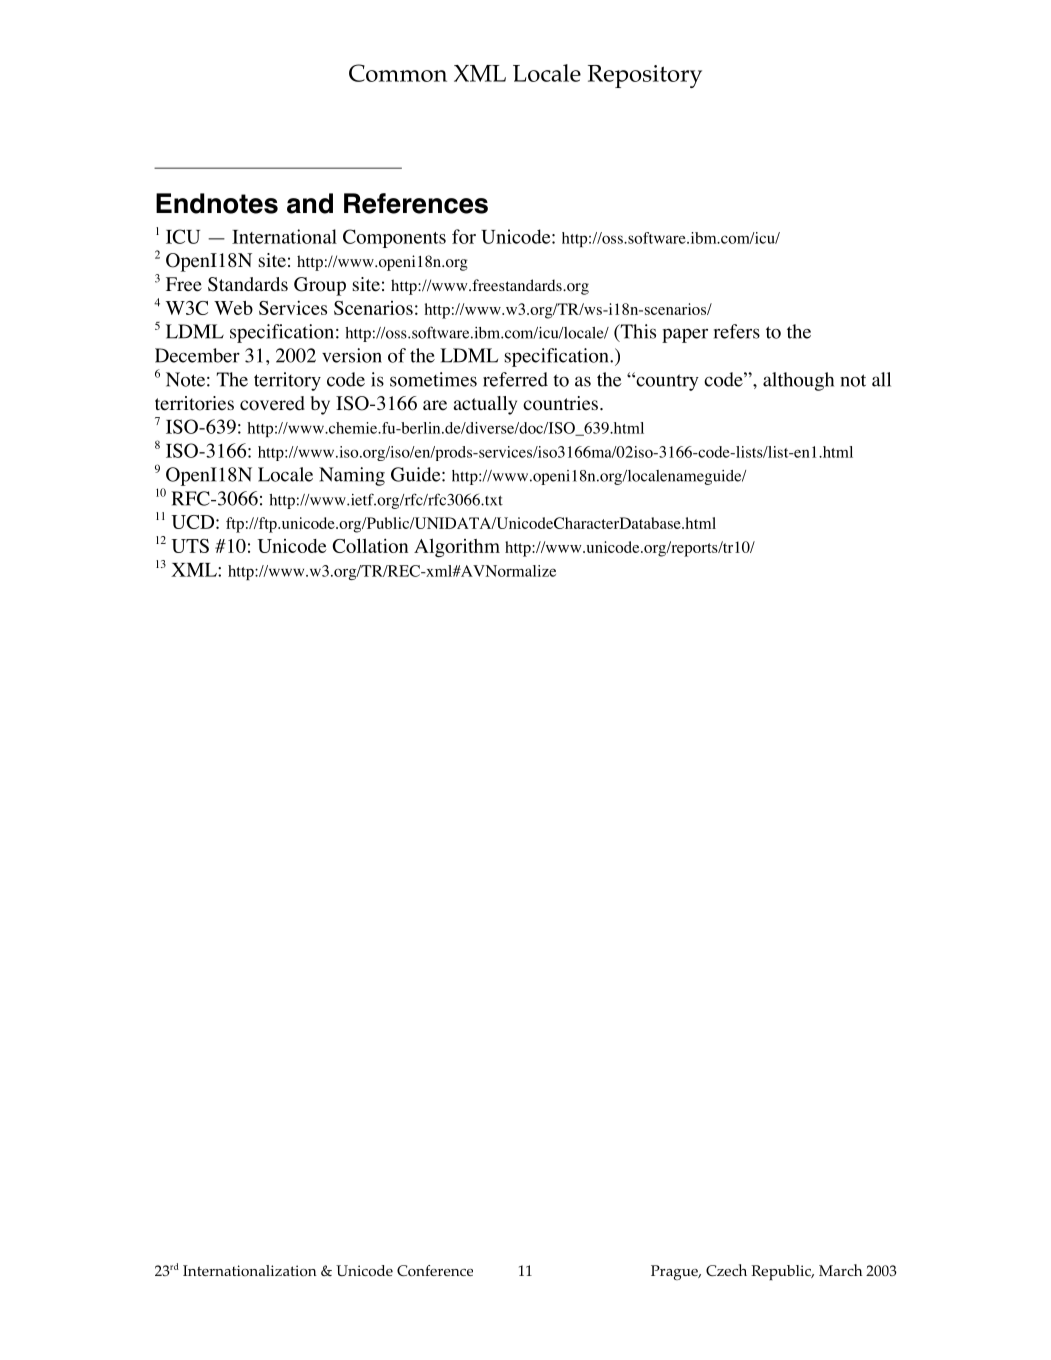 The height and width of the document is (1360, 1051). Describe the element at coordinates (194, 522) in the document. I see `UCD` at that location.
